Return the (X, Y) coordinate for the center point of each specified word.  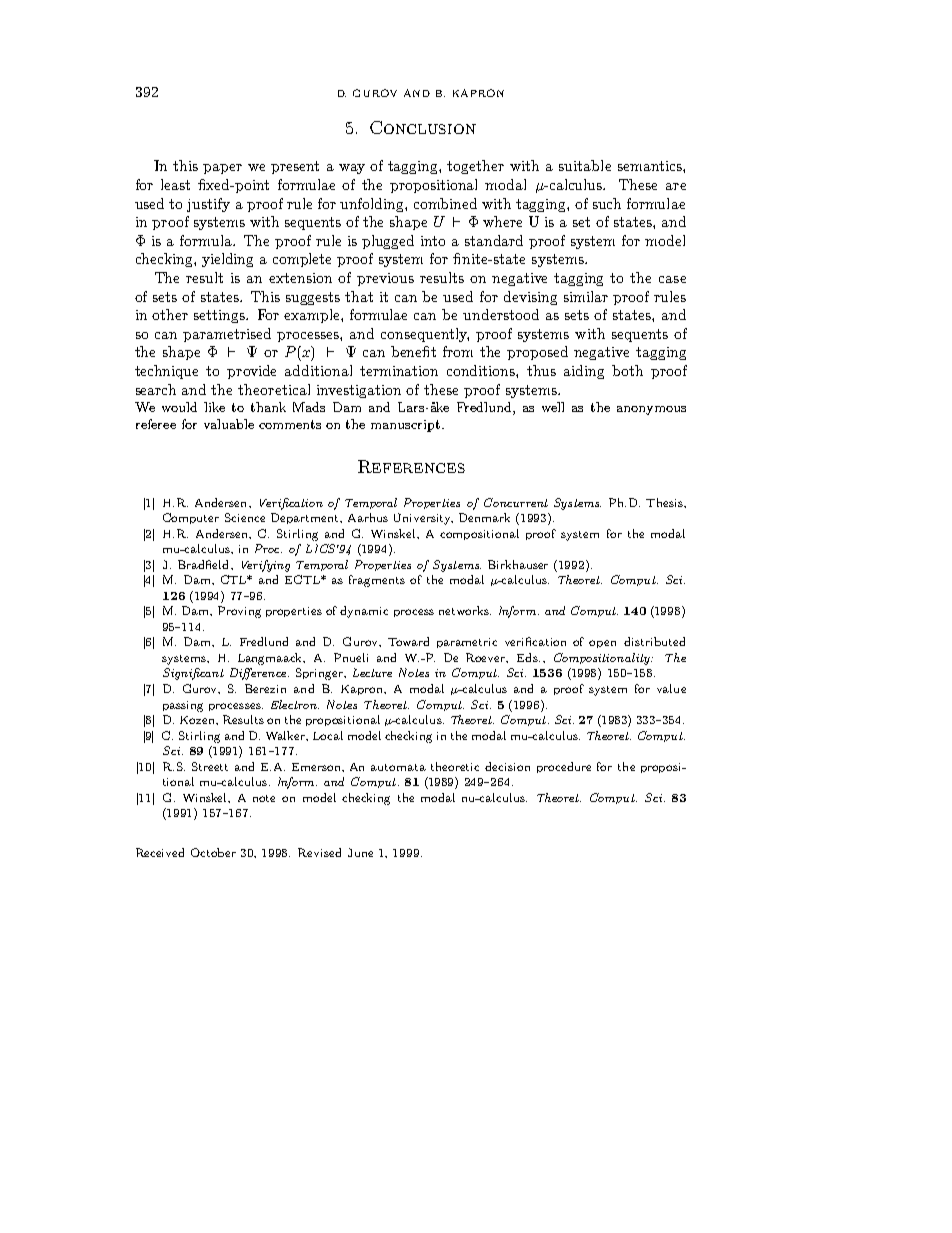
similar (586, 296)
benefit (413, 351)
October (213, 852)
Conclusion (423, 127)
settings (221, 316)
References (411, 466)
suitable (585, 165)
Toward (408, 641)
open (602, 644)
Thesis (665, 502)
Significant (193, 674)
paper (222, 169)
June (360, 852)
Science (245, 517)
